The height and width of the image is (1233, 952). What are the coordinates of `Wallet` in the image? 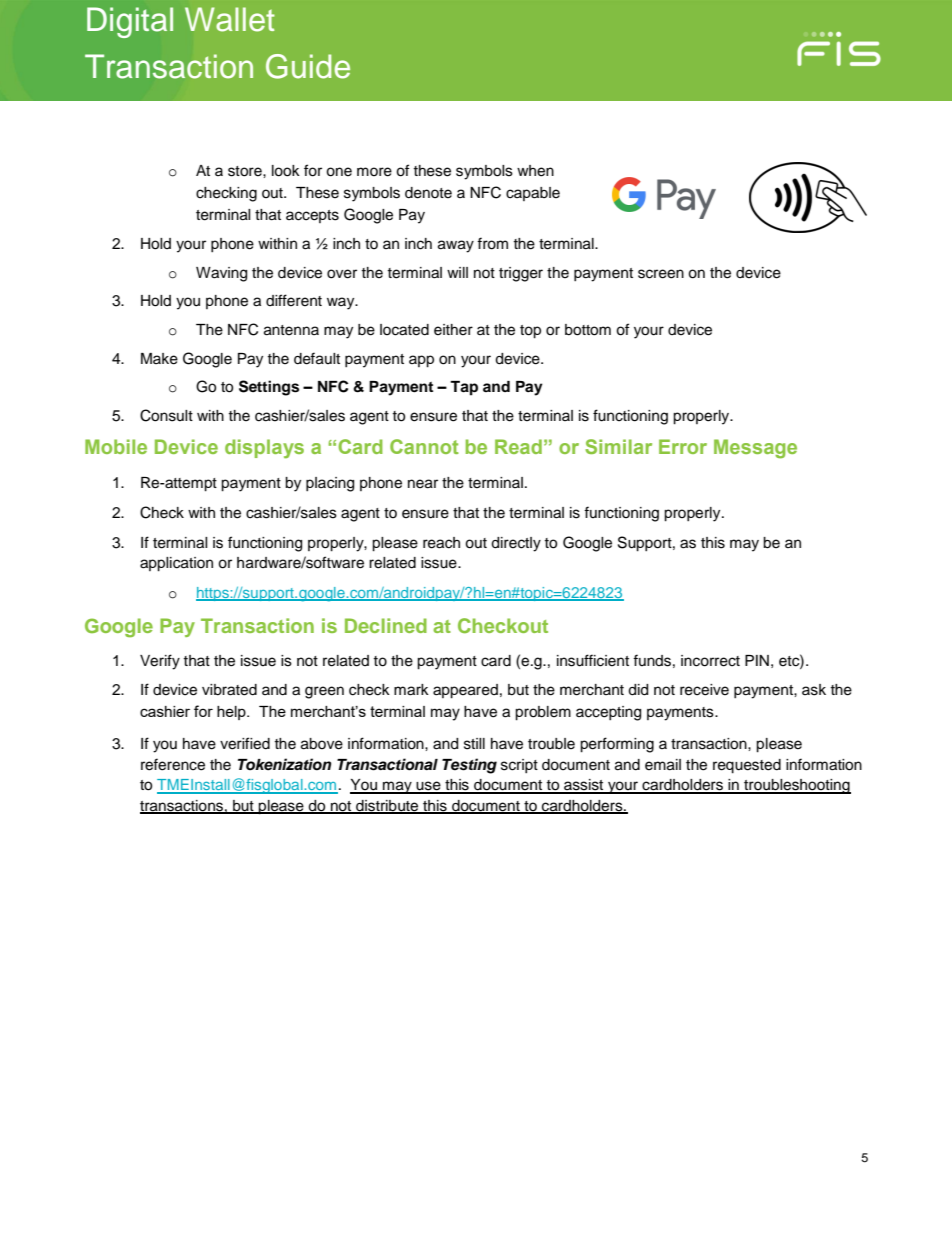 It's located at (230, 19).
